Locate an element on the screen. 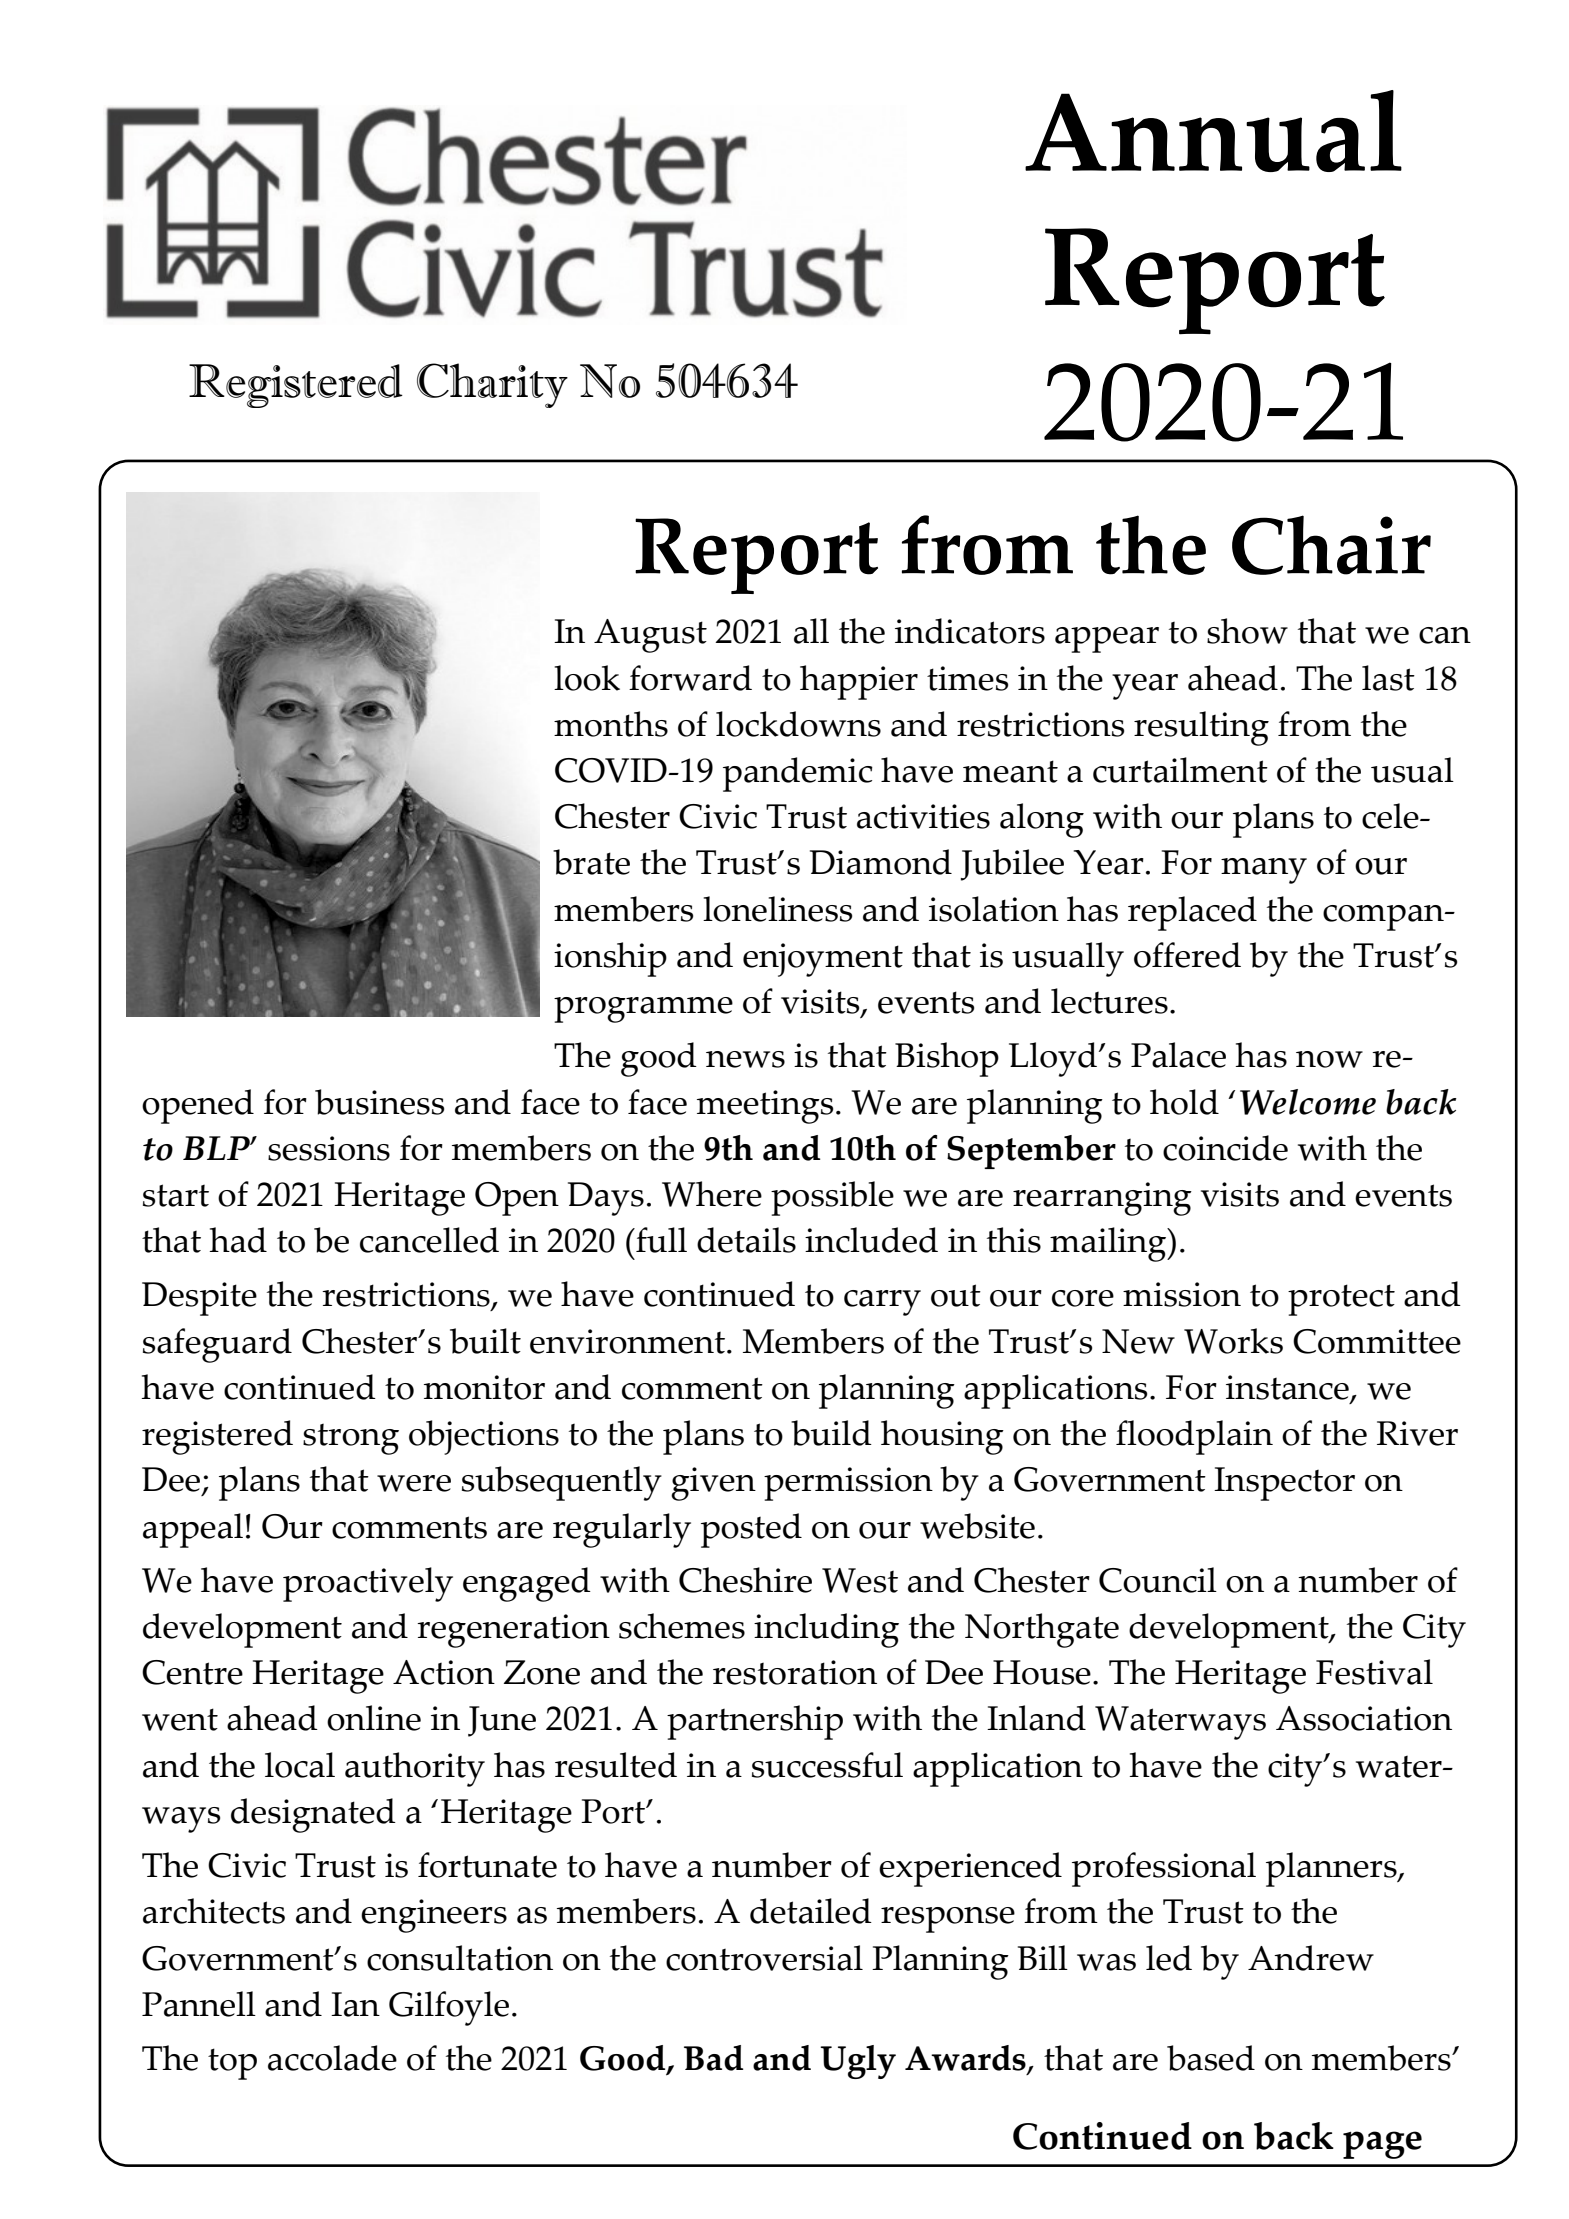 The image size is (1569, 2219). Chair is located at coordinates (1331, 545).
